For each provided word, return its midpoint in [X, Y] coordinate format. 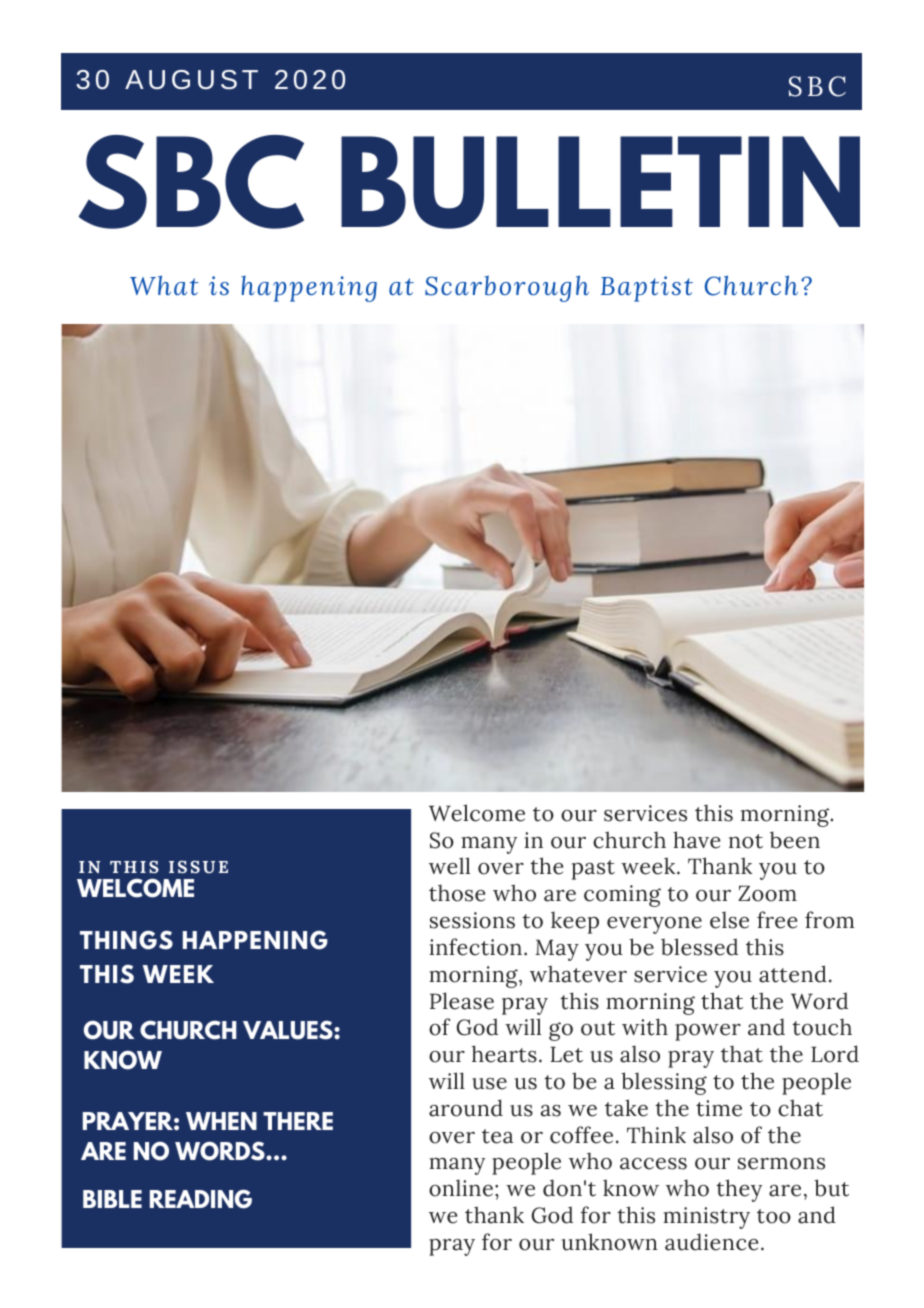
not [746, 841]
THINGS [126, 940]
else [729, 920]
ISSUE [198, 867]
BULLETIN [600, 182]
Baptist [647, 289]
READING [201, 1199]
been [795, 840]
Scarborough [507, 288]
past [593, 870]
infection [475, 947]
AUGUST [191, 80]
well [449, 866]
